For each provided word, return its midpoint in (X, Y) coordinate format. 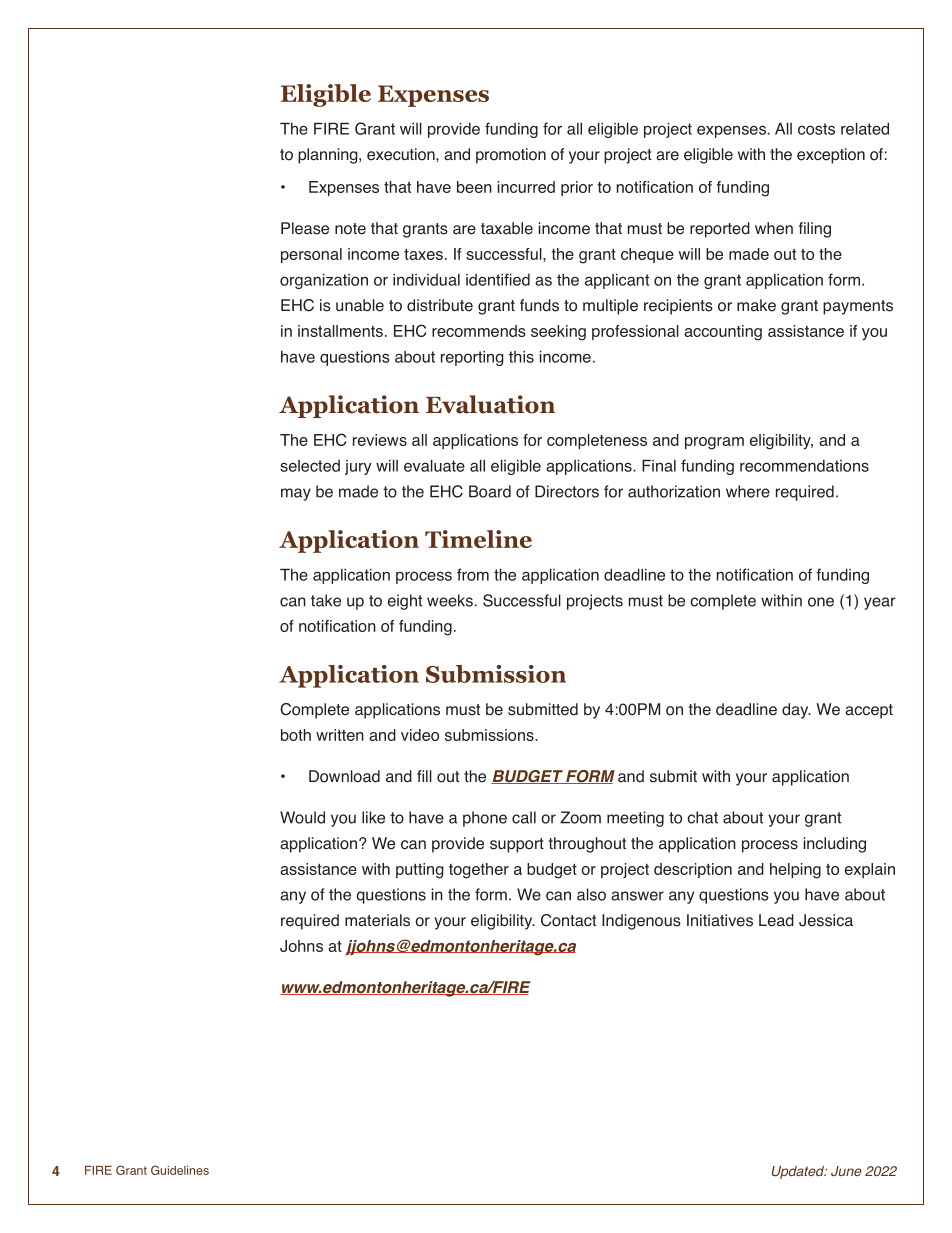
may (296, 494)
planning (329, 156)
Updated (799, 1172)
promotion (511, 156)
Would (302, 817)
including (835, 845)
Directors (567, 491)
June (846, 1171)
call (524, 817)
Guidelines (180, 1170)
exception (831, 156)
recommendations (804, 465)
